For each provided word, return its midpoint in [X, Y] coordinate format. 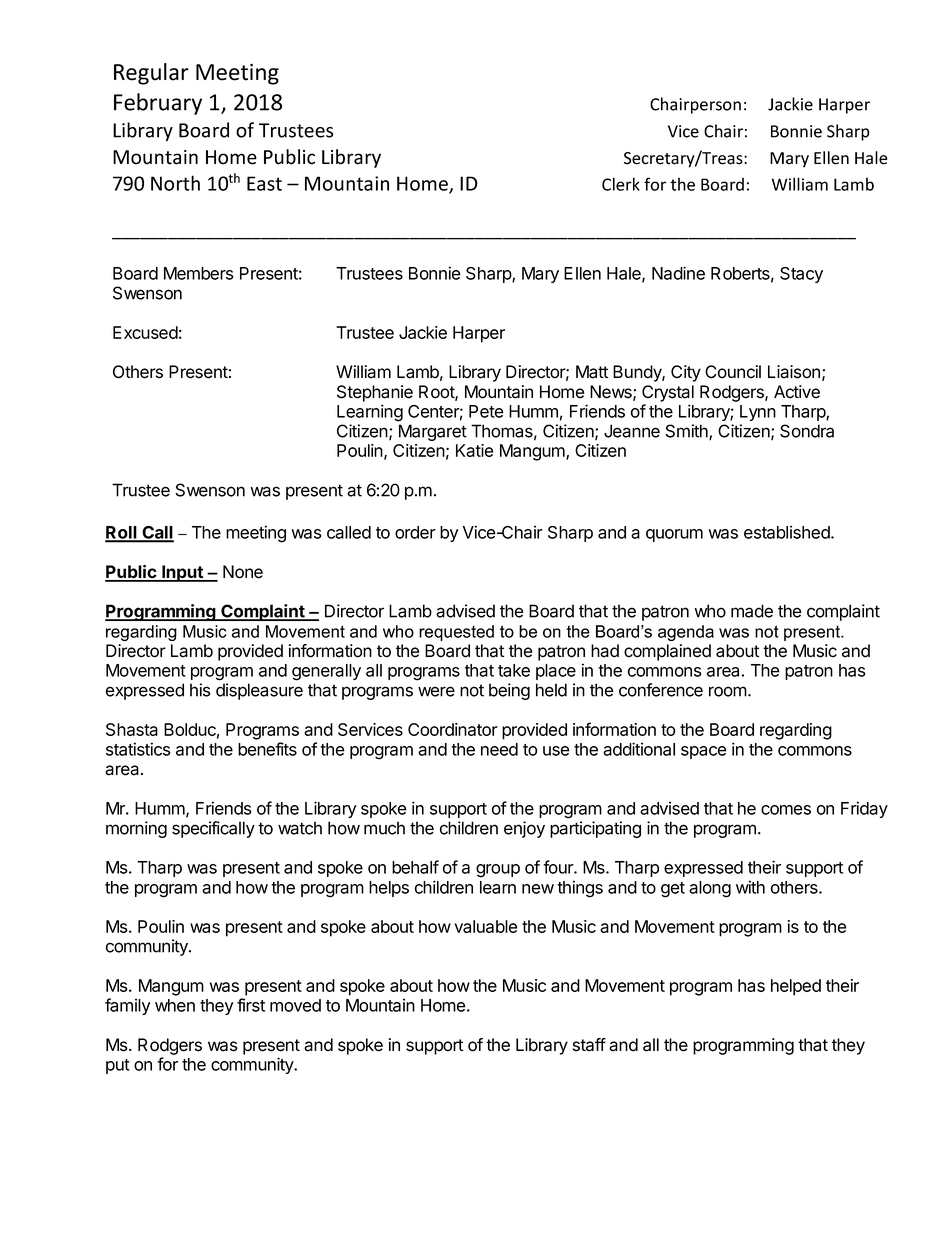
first [251, 1005]
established [788, 532]
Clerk [621, 184]
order [415, 532]
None [243, 572]
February [158, 104]
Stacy [801, 275]
